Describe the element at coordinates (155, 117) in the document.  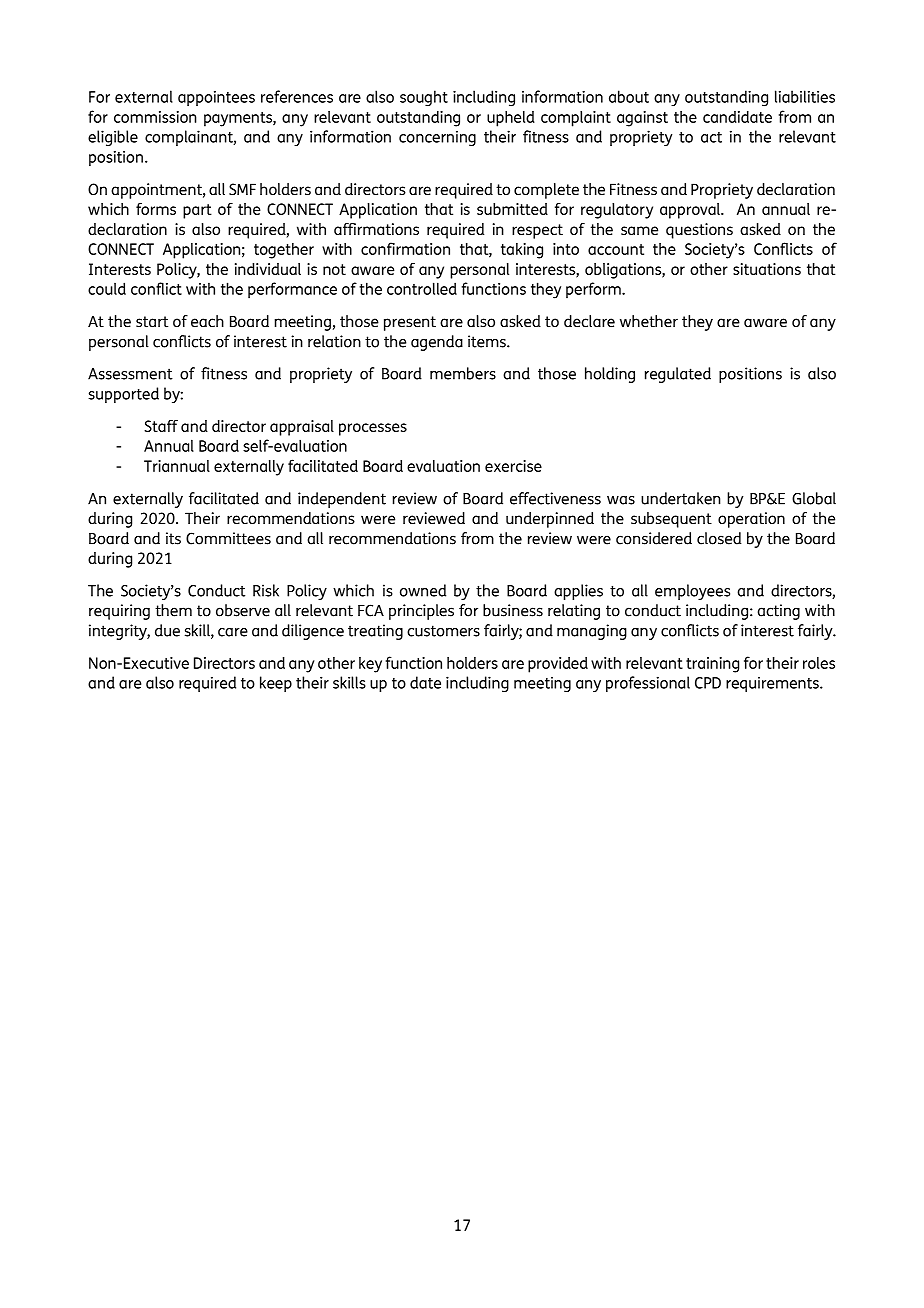
I see `commission` at that location.
